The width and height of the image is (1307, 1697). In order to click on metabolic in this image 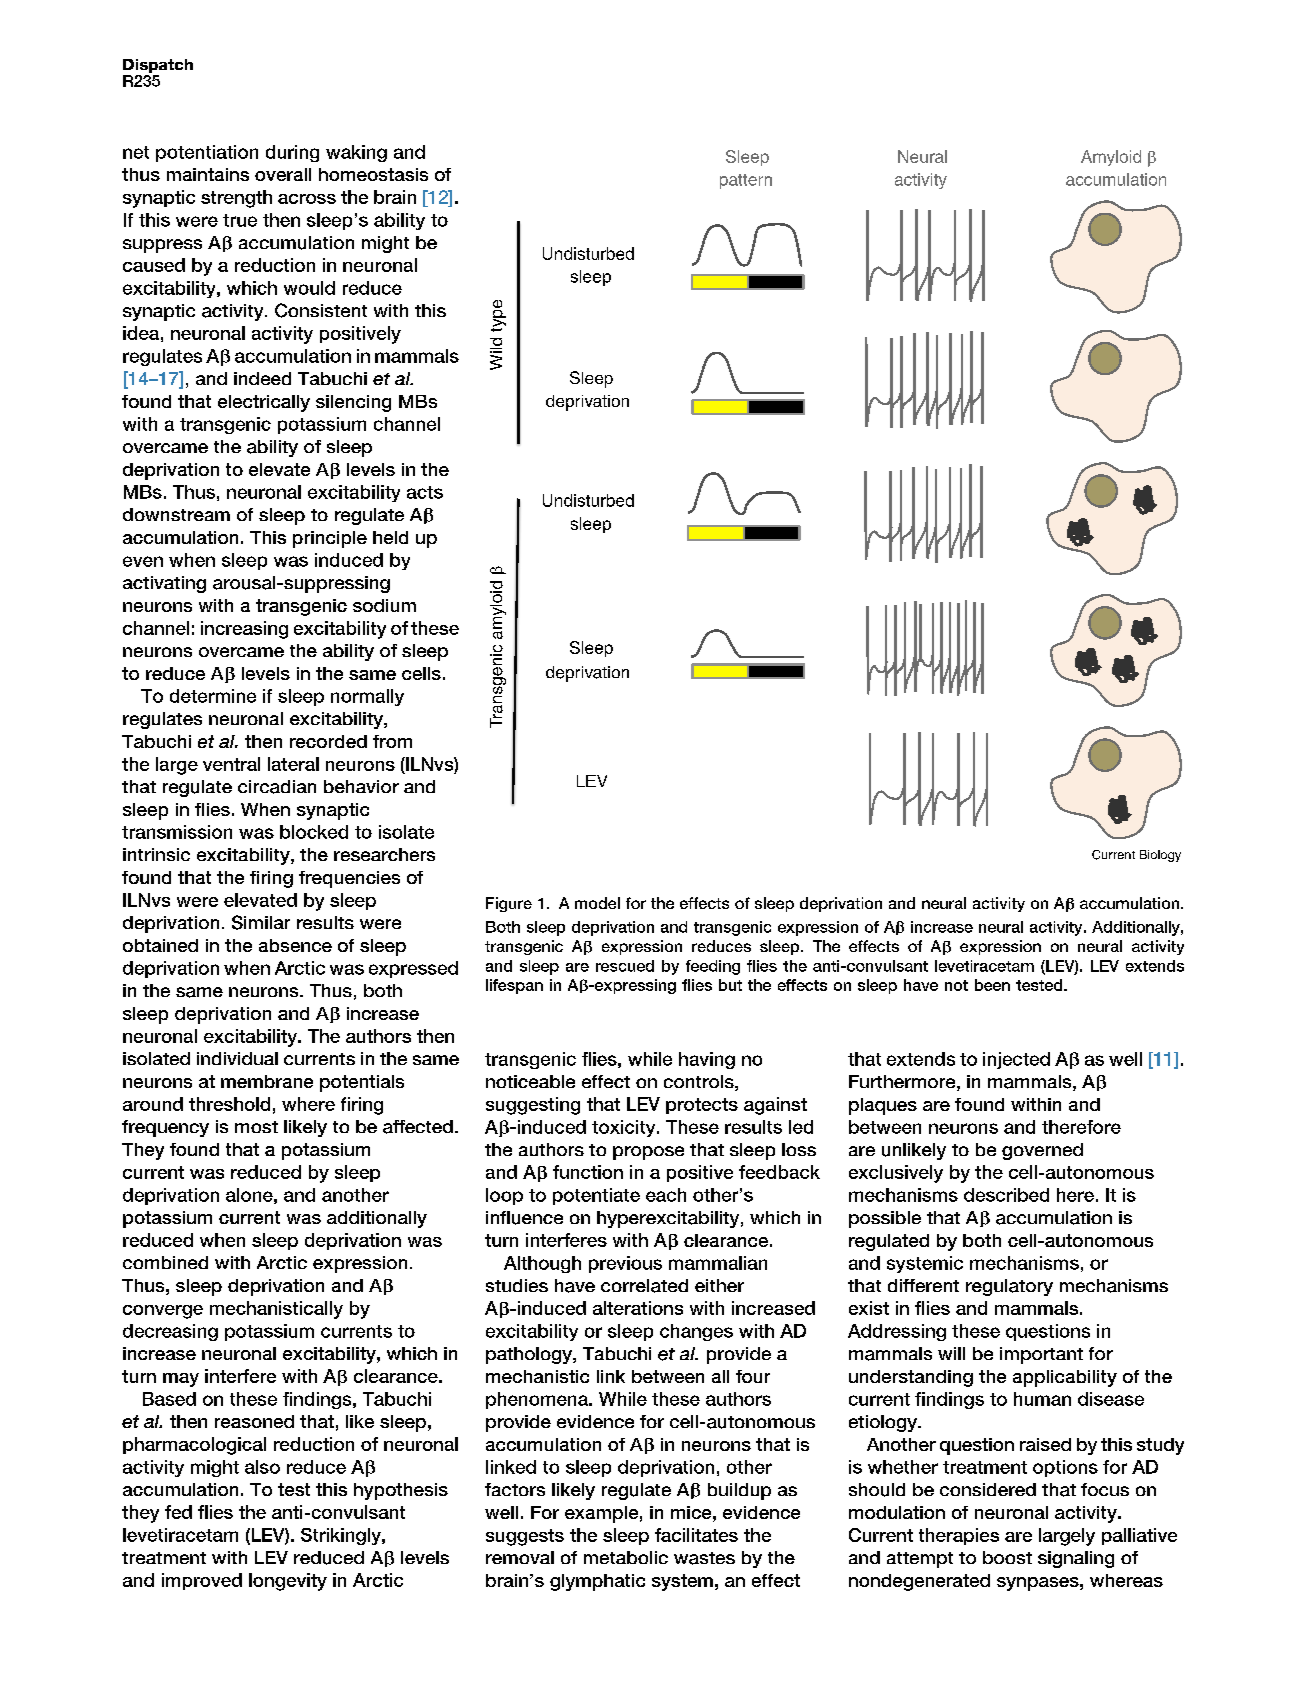, I will do `click(626, 1557)`.
